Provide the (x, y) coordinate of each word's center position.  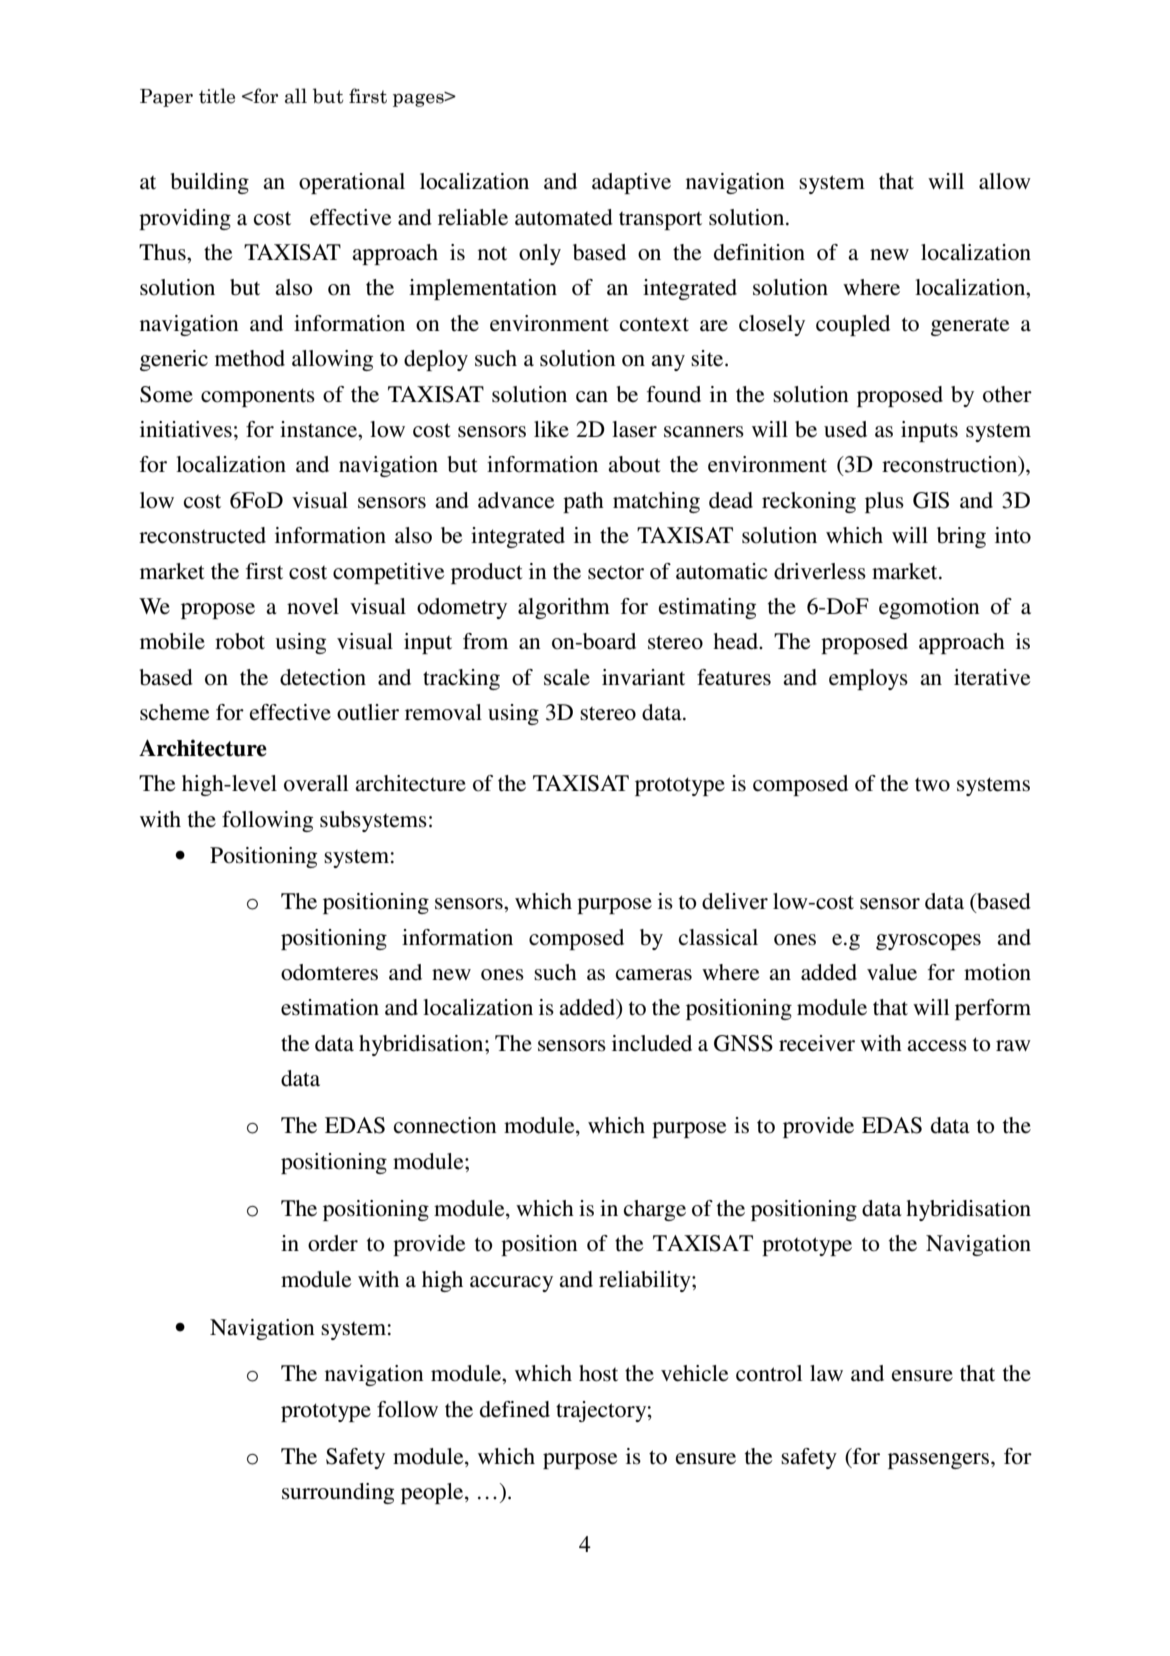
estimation (330, 1007)
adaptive (631, 183)
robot (240, 641)
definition (759, 252)
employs (868, 679)
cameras (654, 975)
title (217, 96)
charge (655, 1210)
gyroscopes (928, 942)
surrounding (338, 1493)
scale (567, 677)
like (551, 429)
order (333, 1243)
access (937, 1046)
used (845, 429)
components (258, 397)
